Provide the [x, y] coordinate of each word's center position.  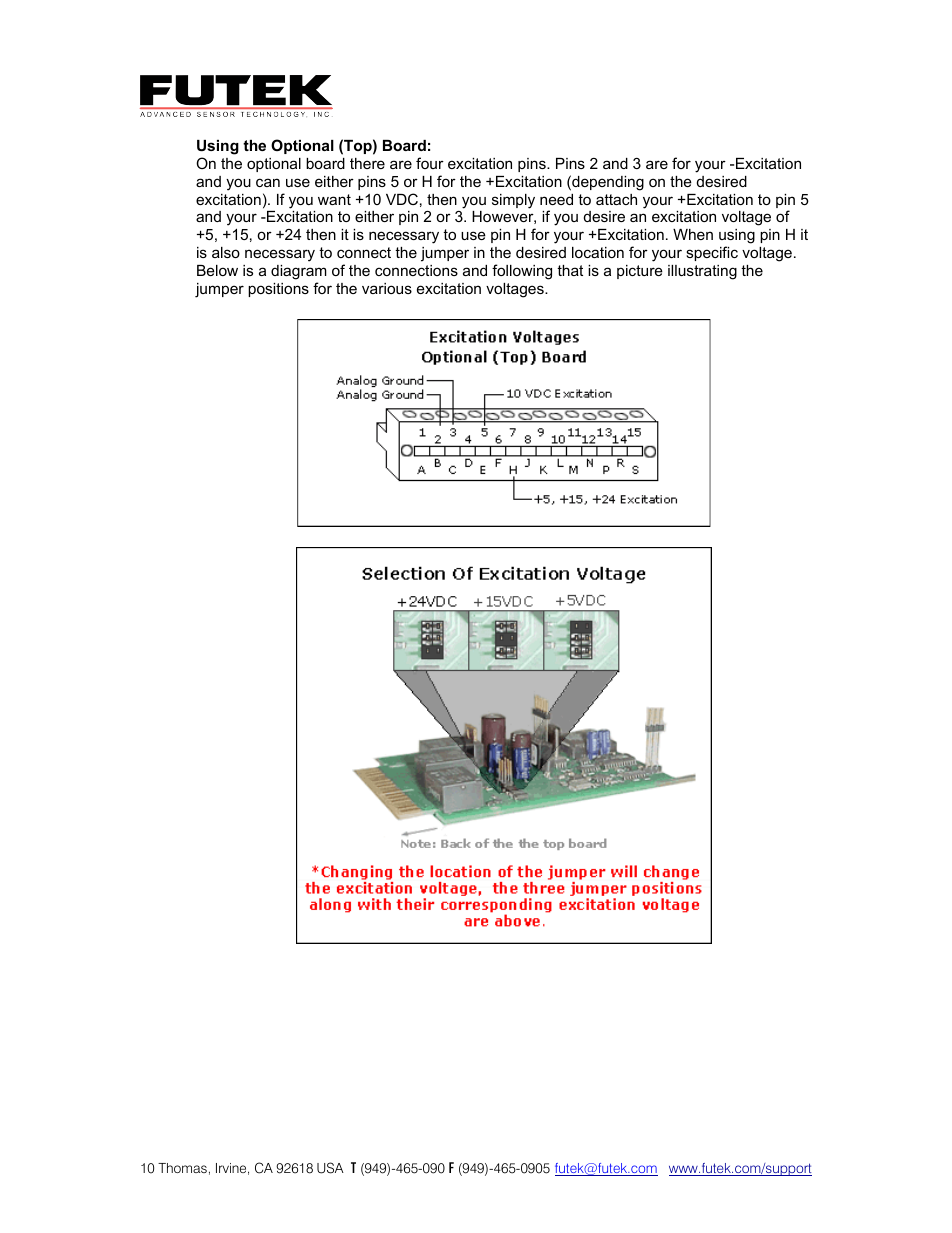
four [430, 163]
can [268, 182]
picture [640, 272]
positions [278, 290]
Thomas [182, 1168]
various [387, 288]
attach [616, 199]
